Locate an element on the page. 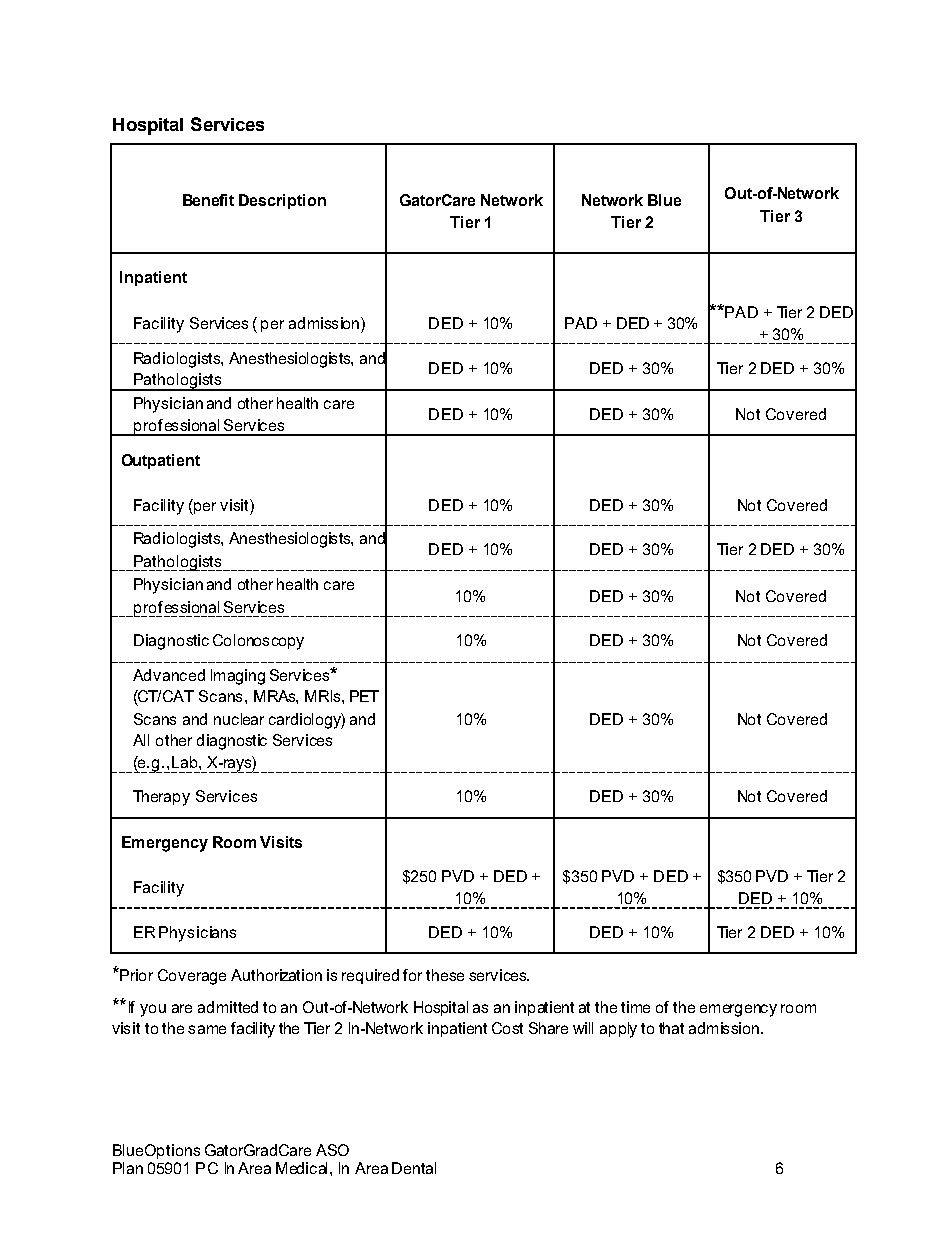 The image size is (952, 1233). Description is located at coordinates (282, 201).
